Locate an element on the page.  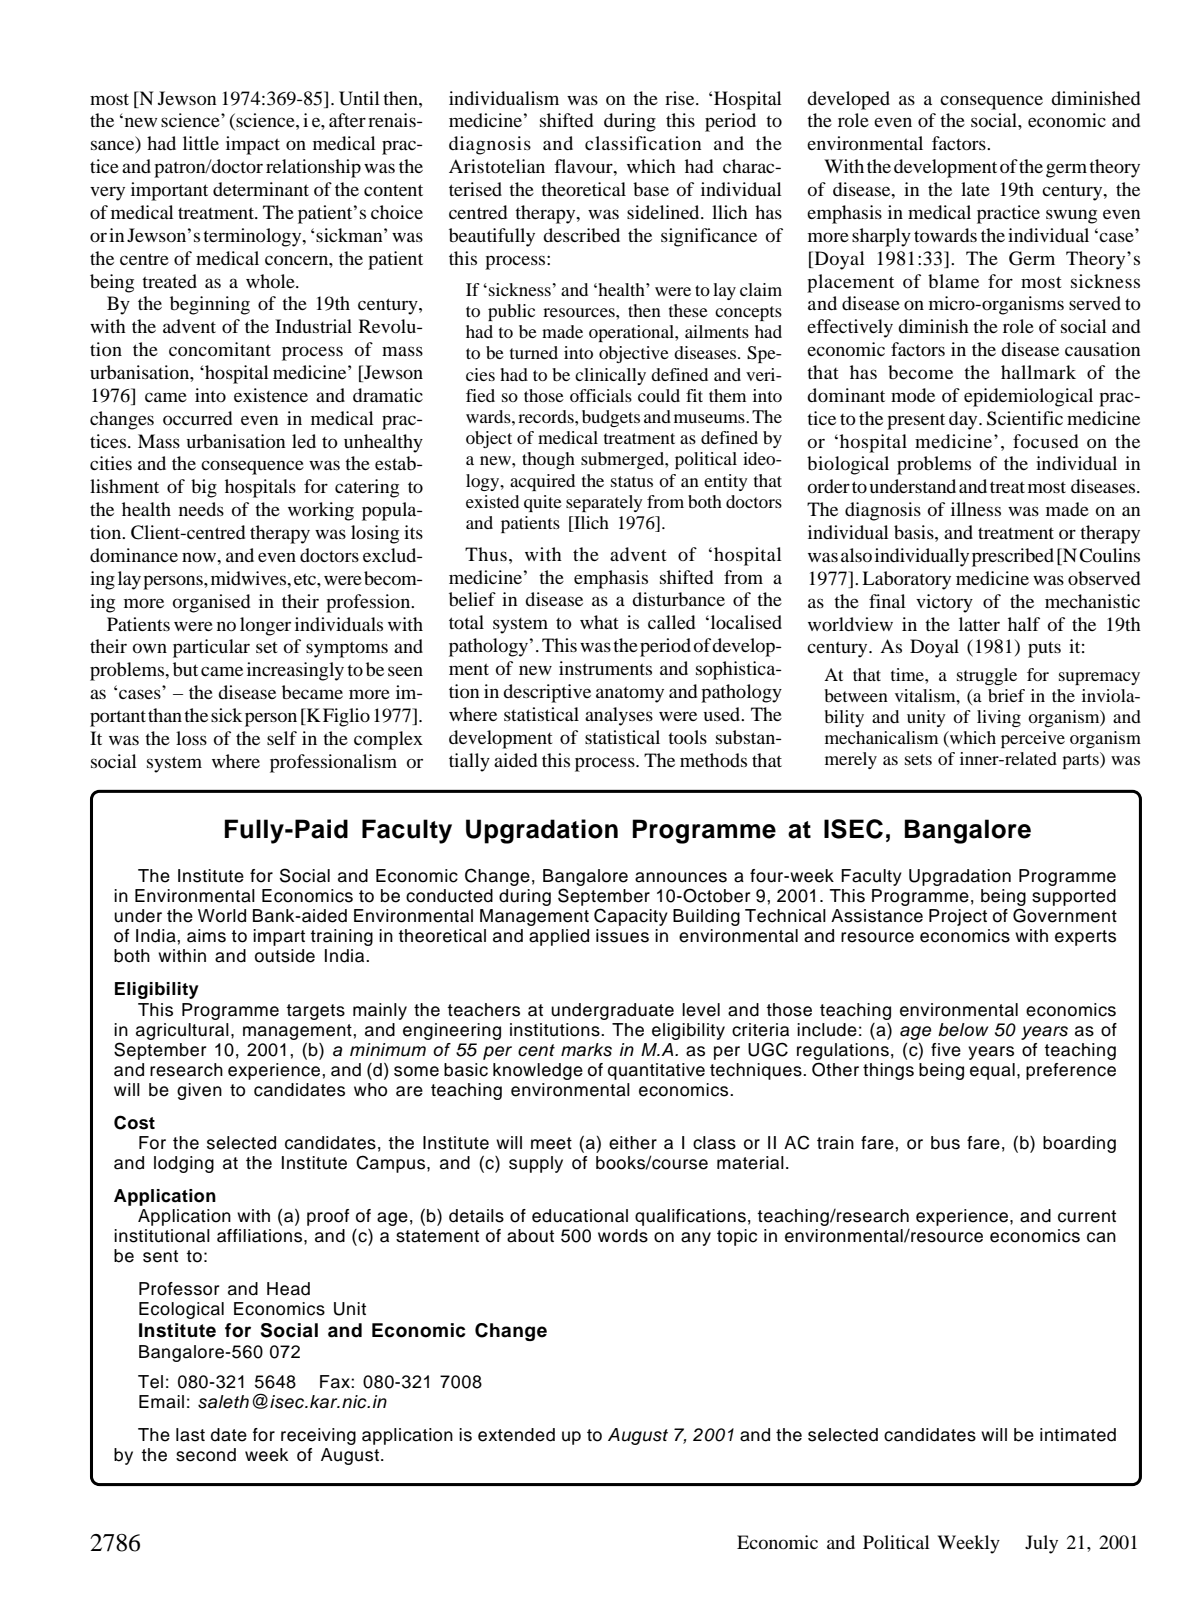
second is located at coordinates (206, 1455).
